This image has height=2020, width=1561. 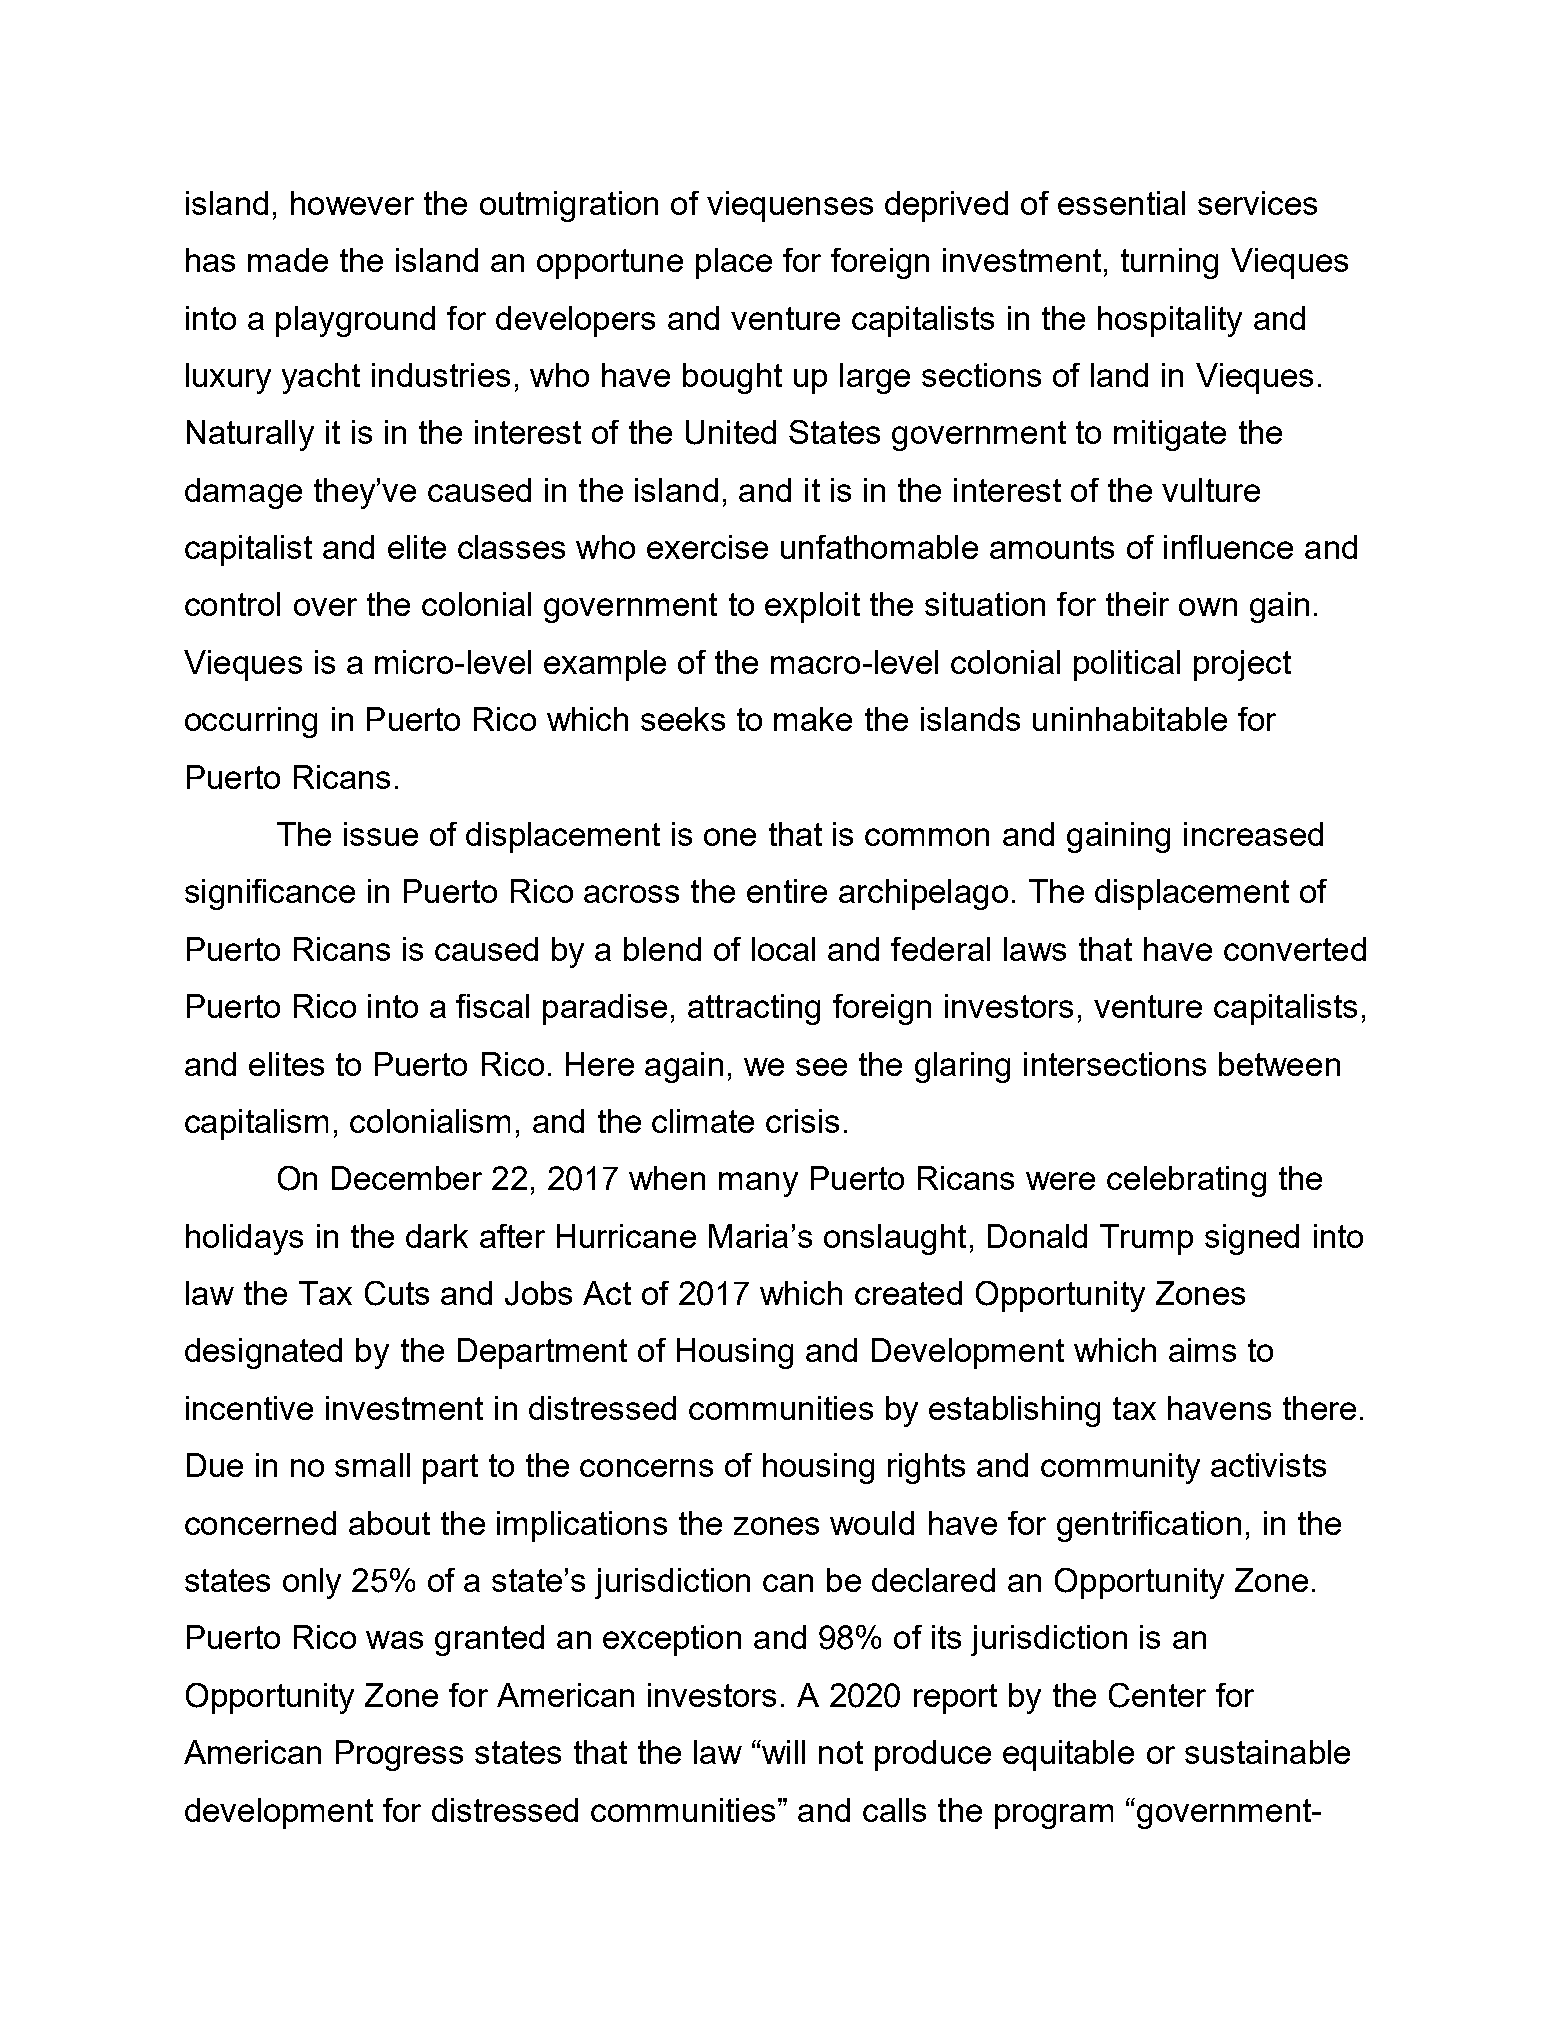 What do you see at coordinates (754, 1009) in the image?
I see `attracting` at bounding box center [754, 1009].
